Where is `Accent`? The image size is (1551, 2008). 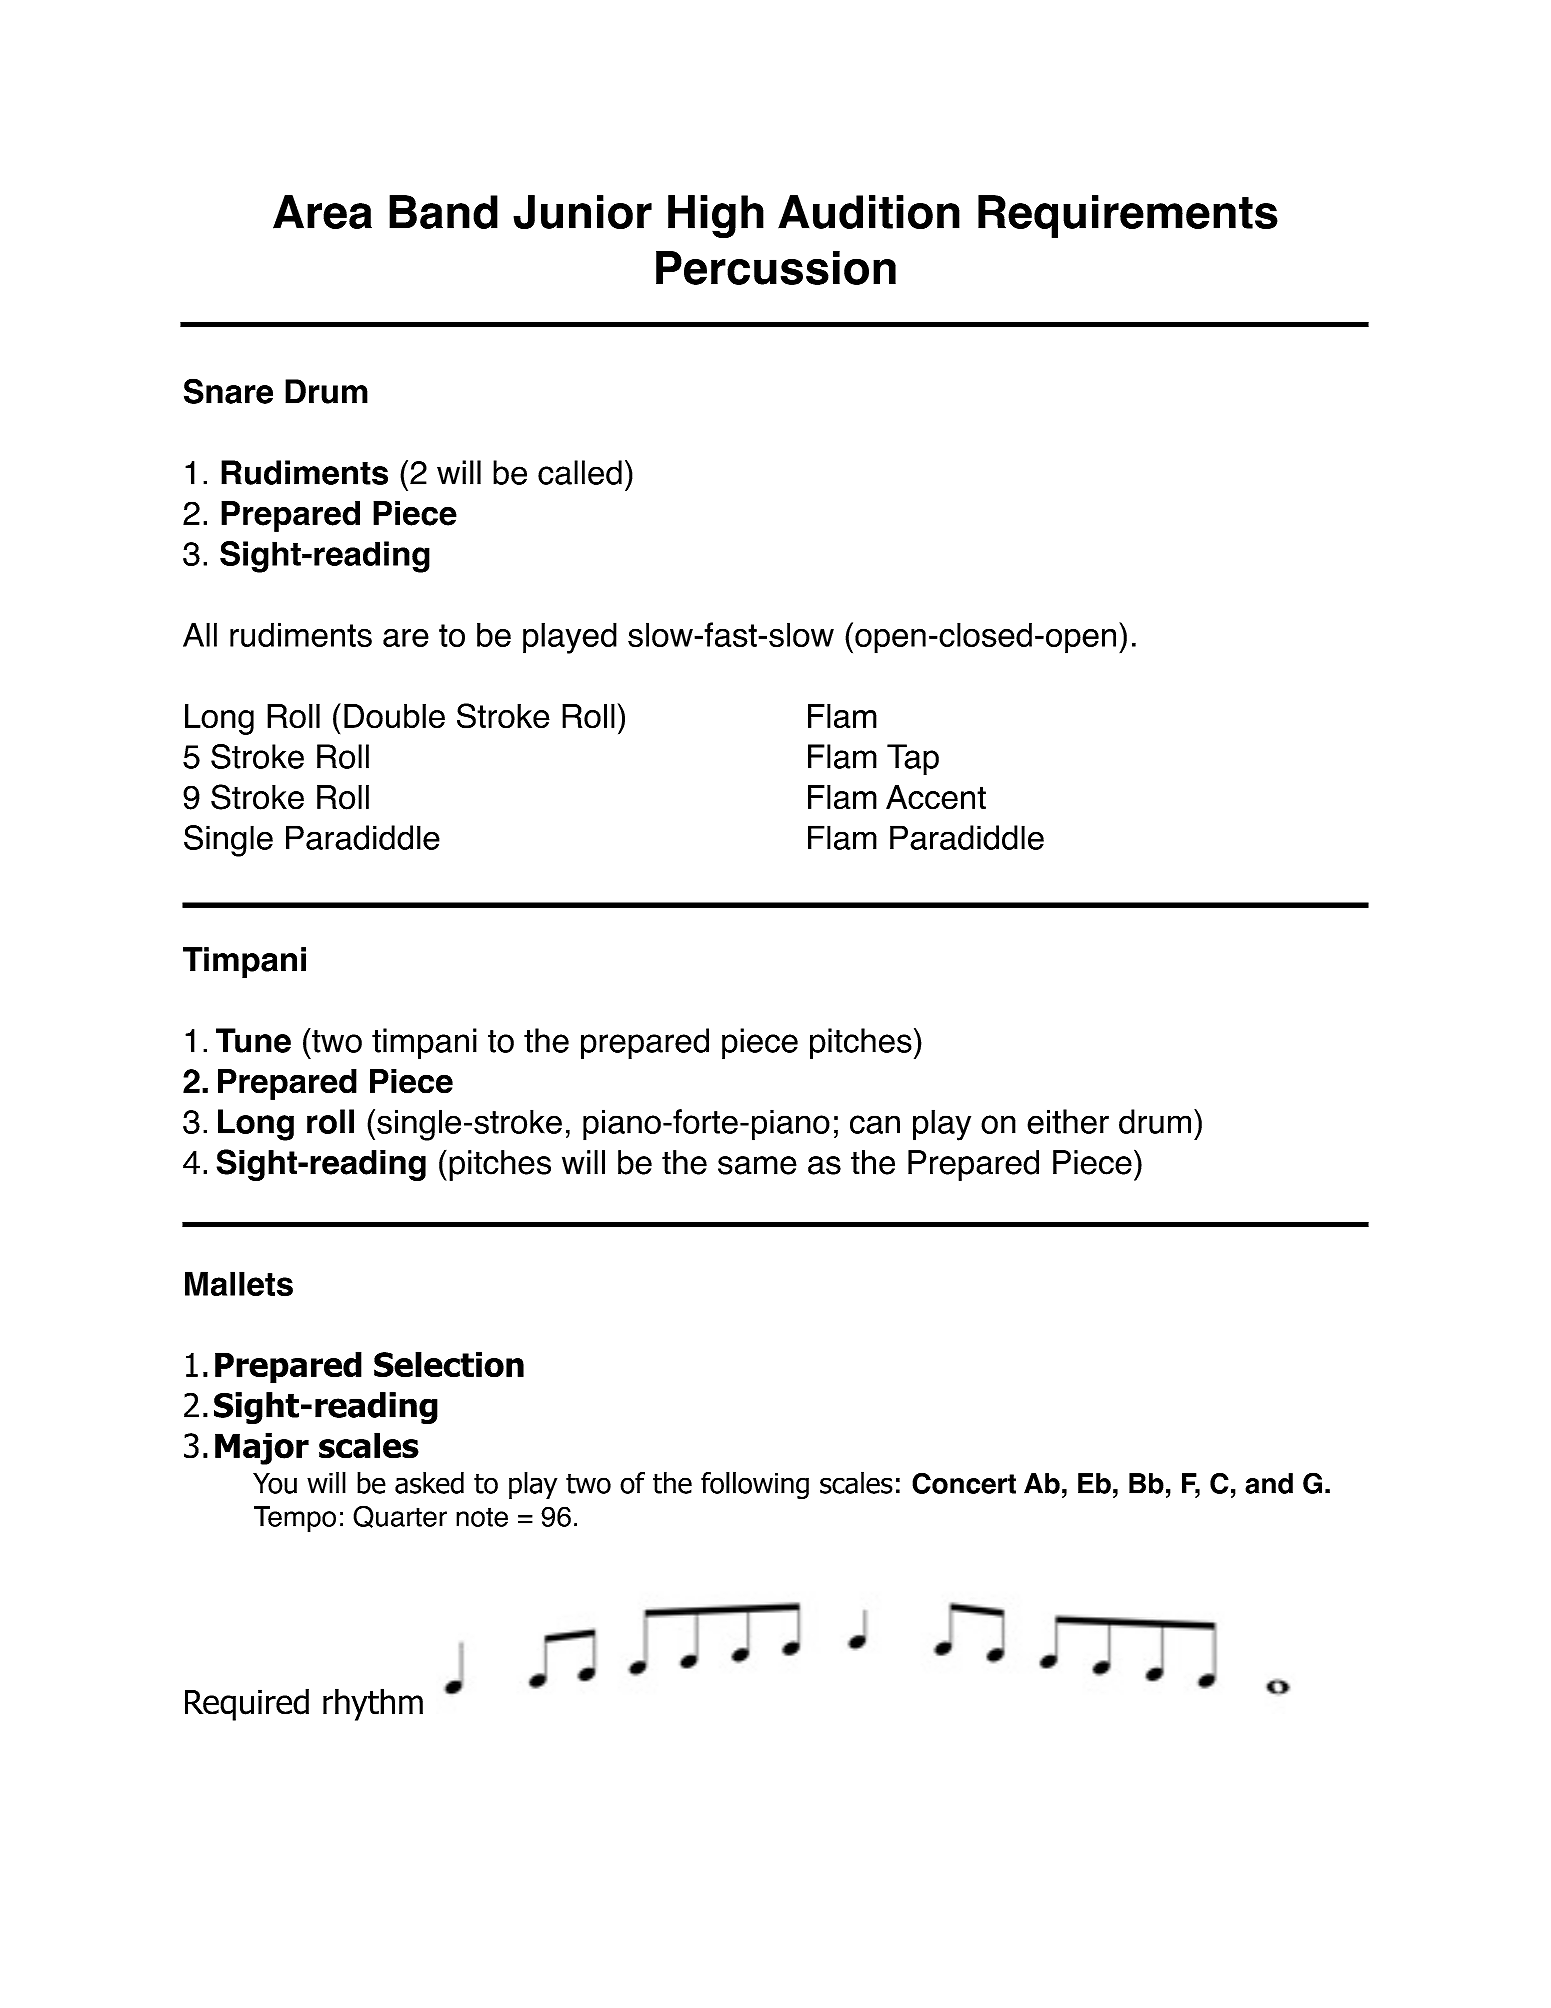
Accent is located at coordinates (936, 797).
